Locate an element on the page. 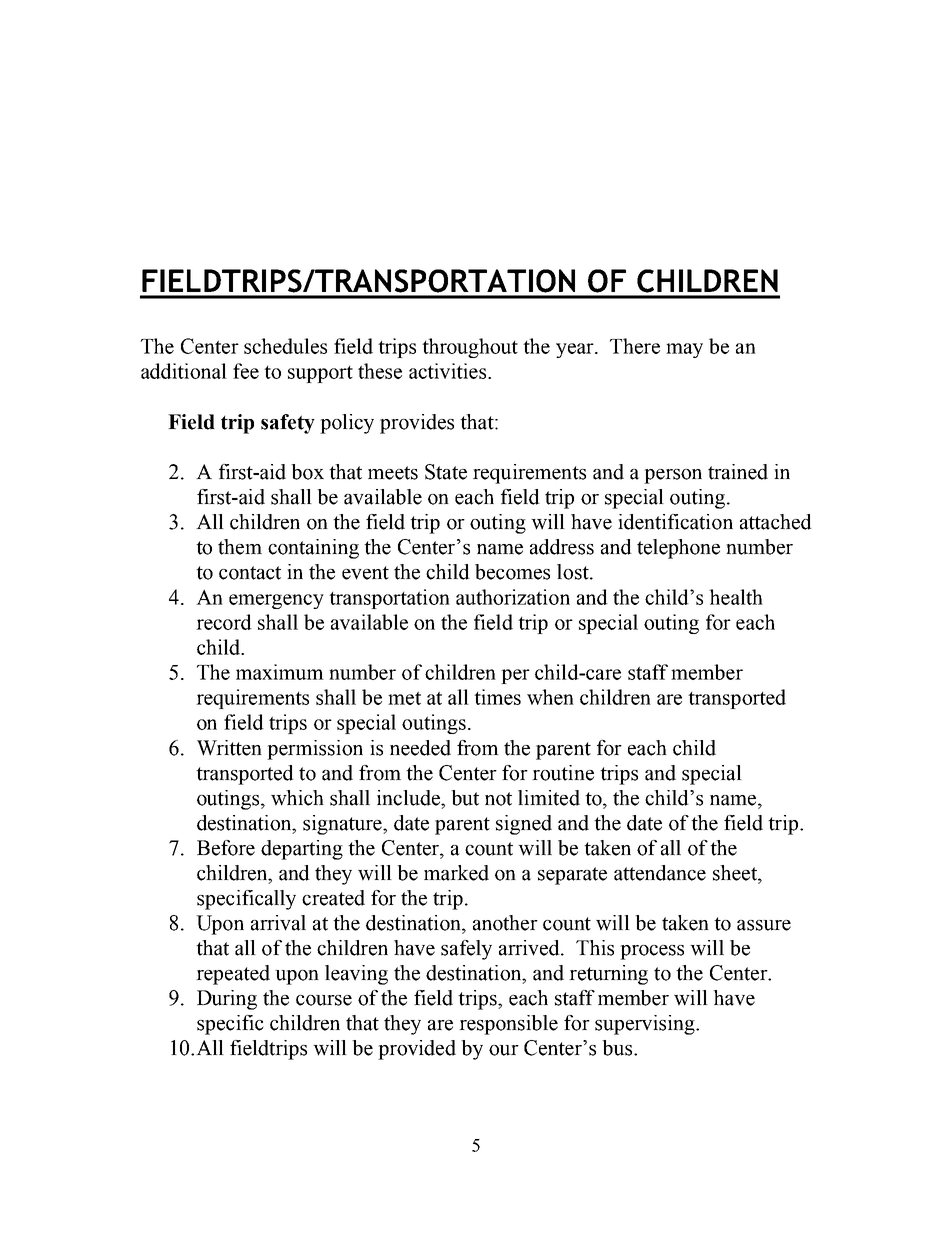  identification is located at coordinates (675, 522).
